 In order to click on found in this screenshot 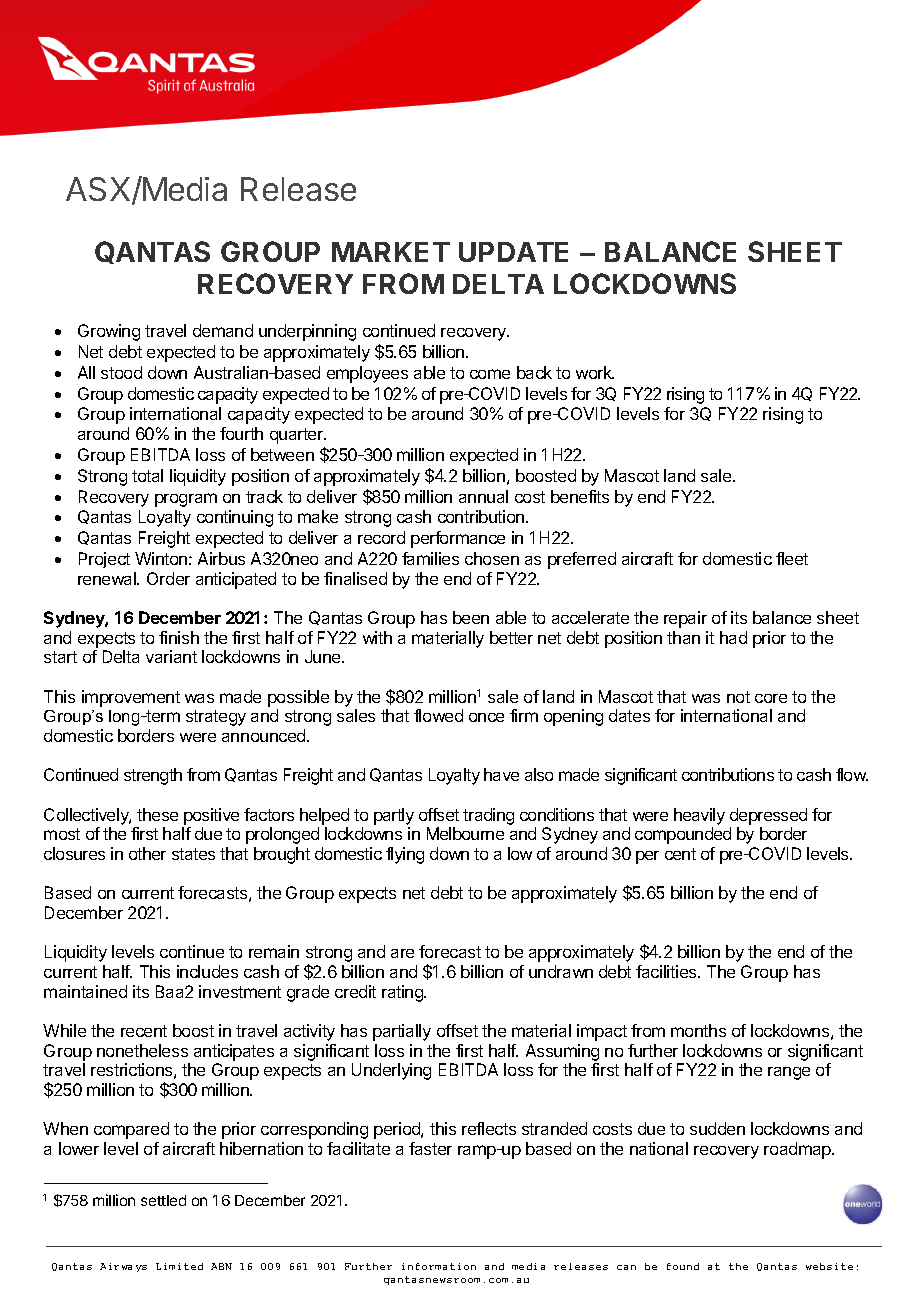, I will do `click(683, 1266)`.
